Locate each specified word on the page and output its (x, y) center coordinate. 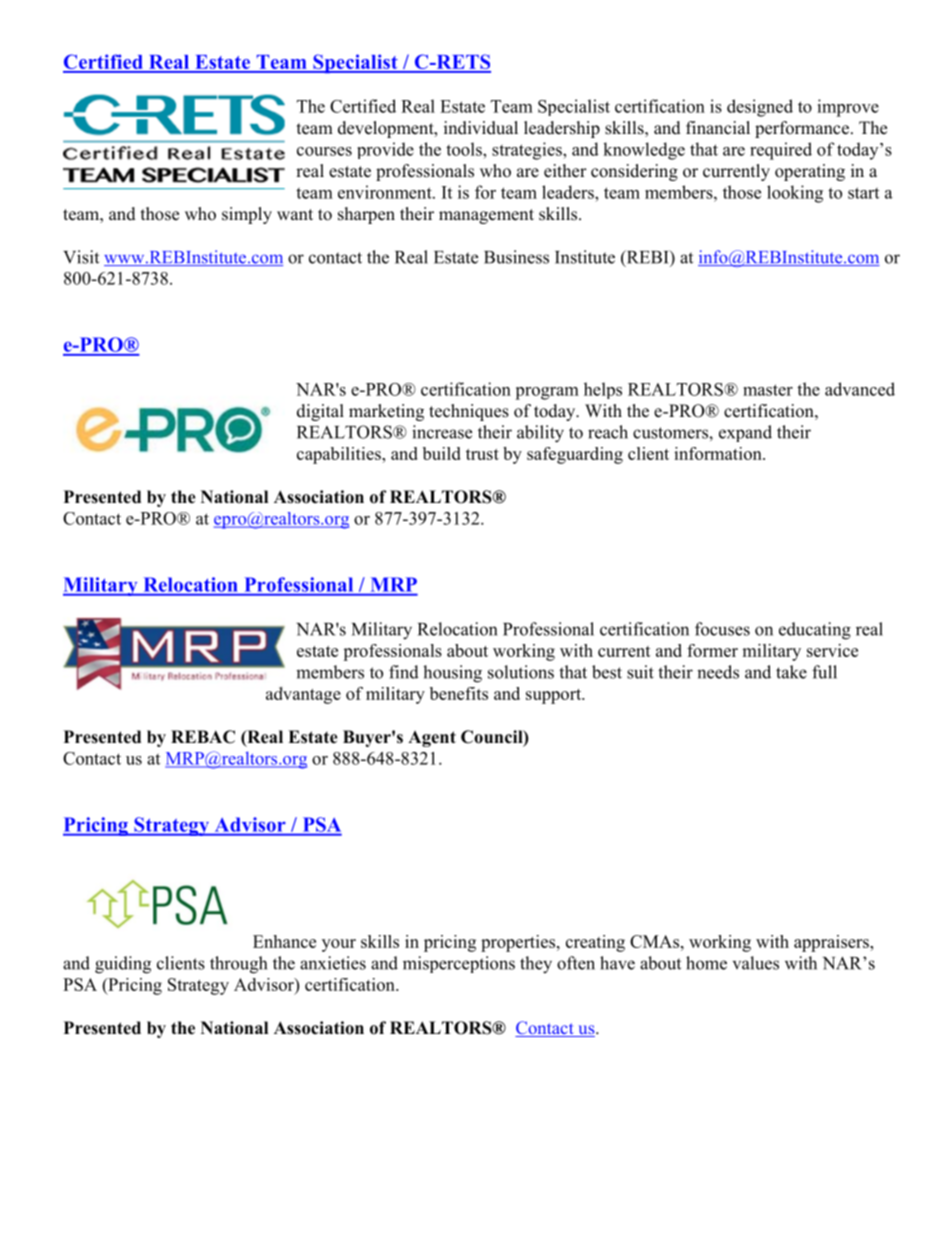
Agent (432, 739)
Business (516, 257)
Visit (81, 257)
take (791, 672)
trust (482, 454)
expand (745, 433)
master (768, 390)
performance (802, 129)
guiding (123, 965)
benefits (459, 693)
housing (452, 674)
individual (481, 128)
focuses (722, 629)
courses (324, 151)
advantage (303, 695)
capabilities (340, 455)
